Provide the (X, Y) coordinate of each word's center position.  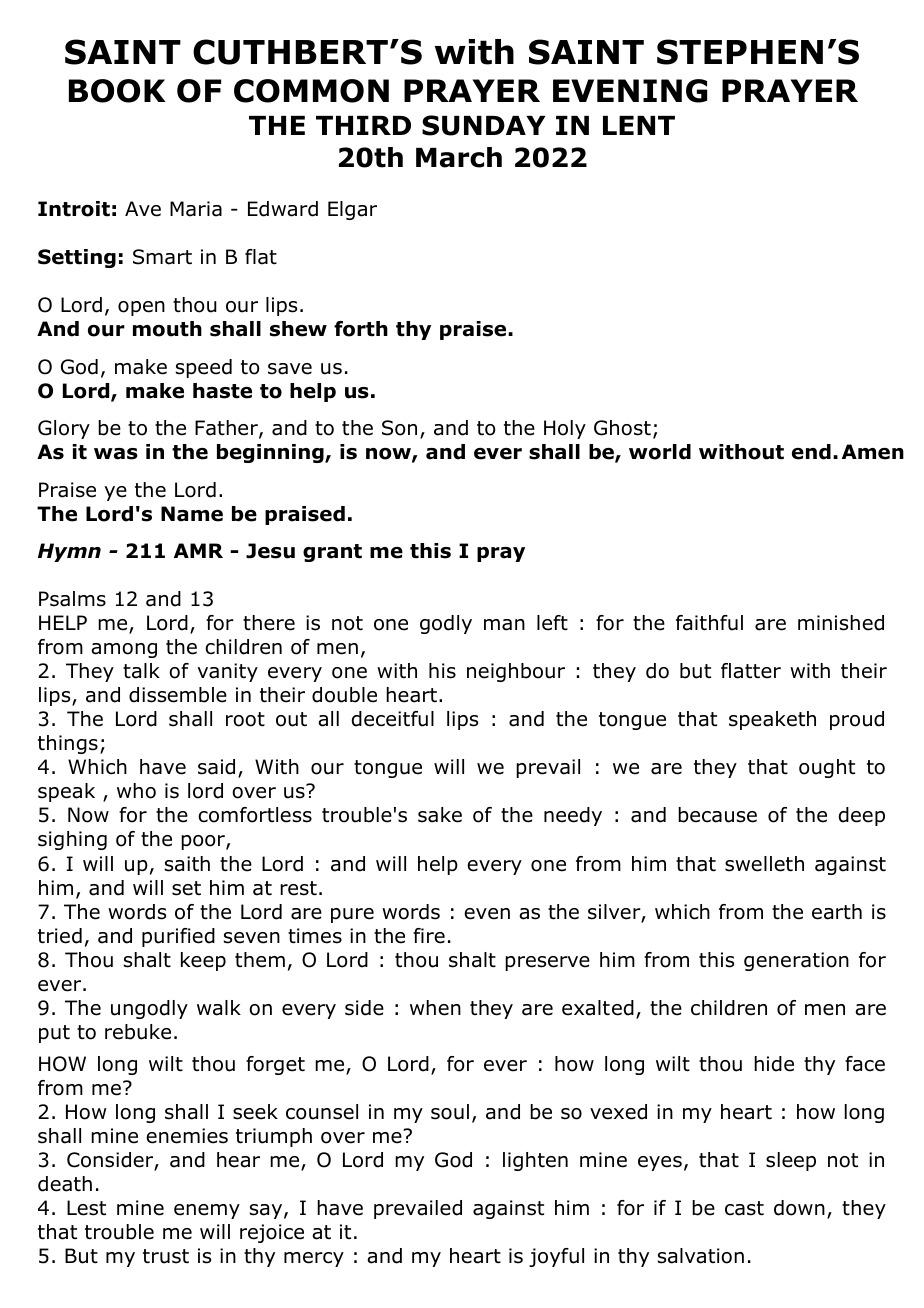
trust (166, 1256)
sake (440, 815)
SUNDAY (483, 125)
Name (192, 514)
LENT (639, 125)
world (660, 452)
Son (399, 428)
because (717, 815)
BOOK (117, 91)
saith (187, 864)
